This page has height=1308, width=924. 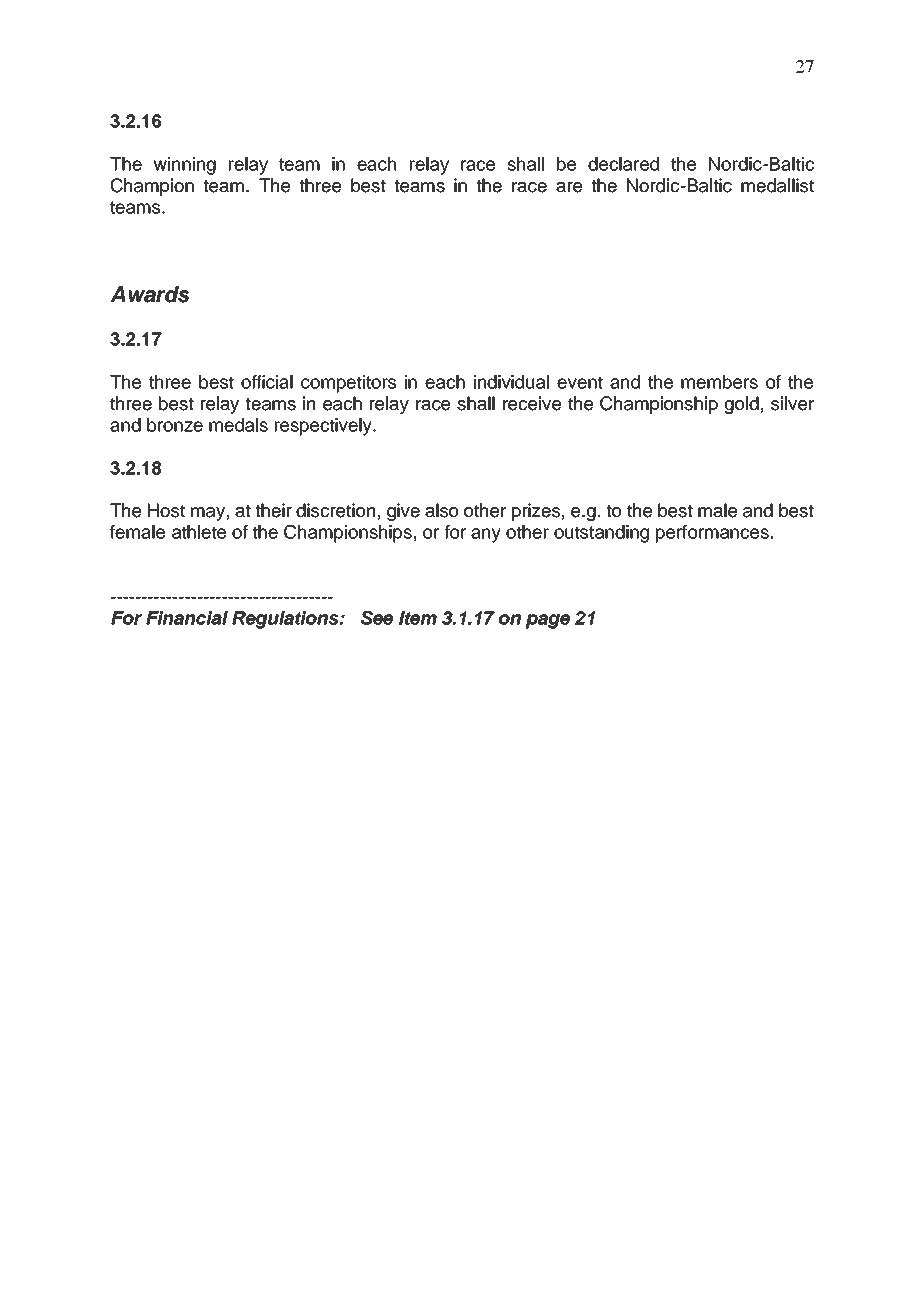 What do you see at coordinates (185, 166) in the page?
I see `winning` at bounding box center [185, 166].
